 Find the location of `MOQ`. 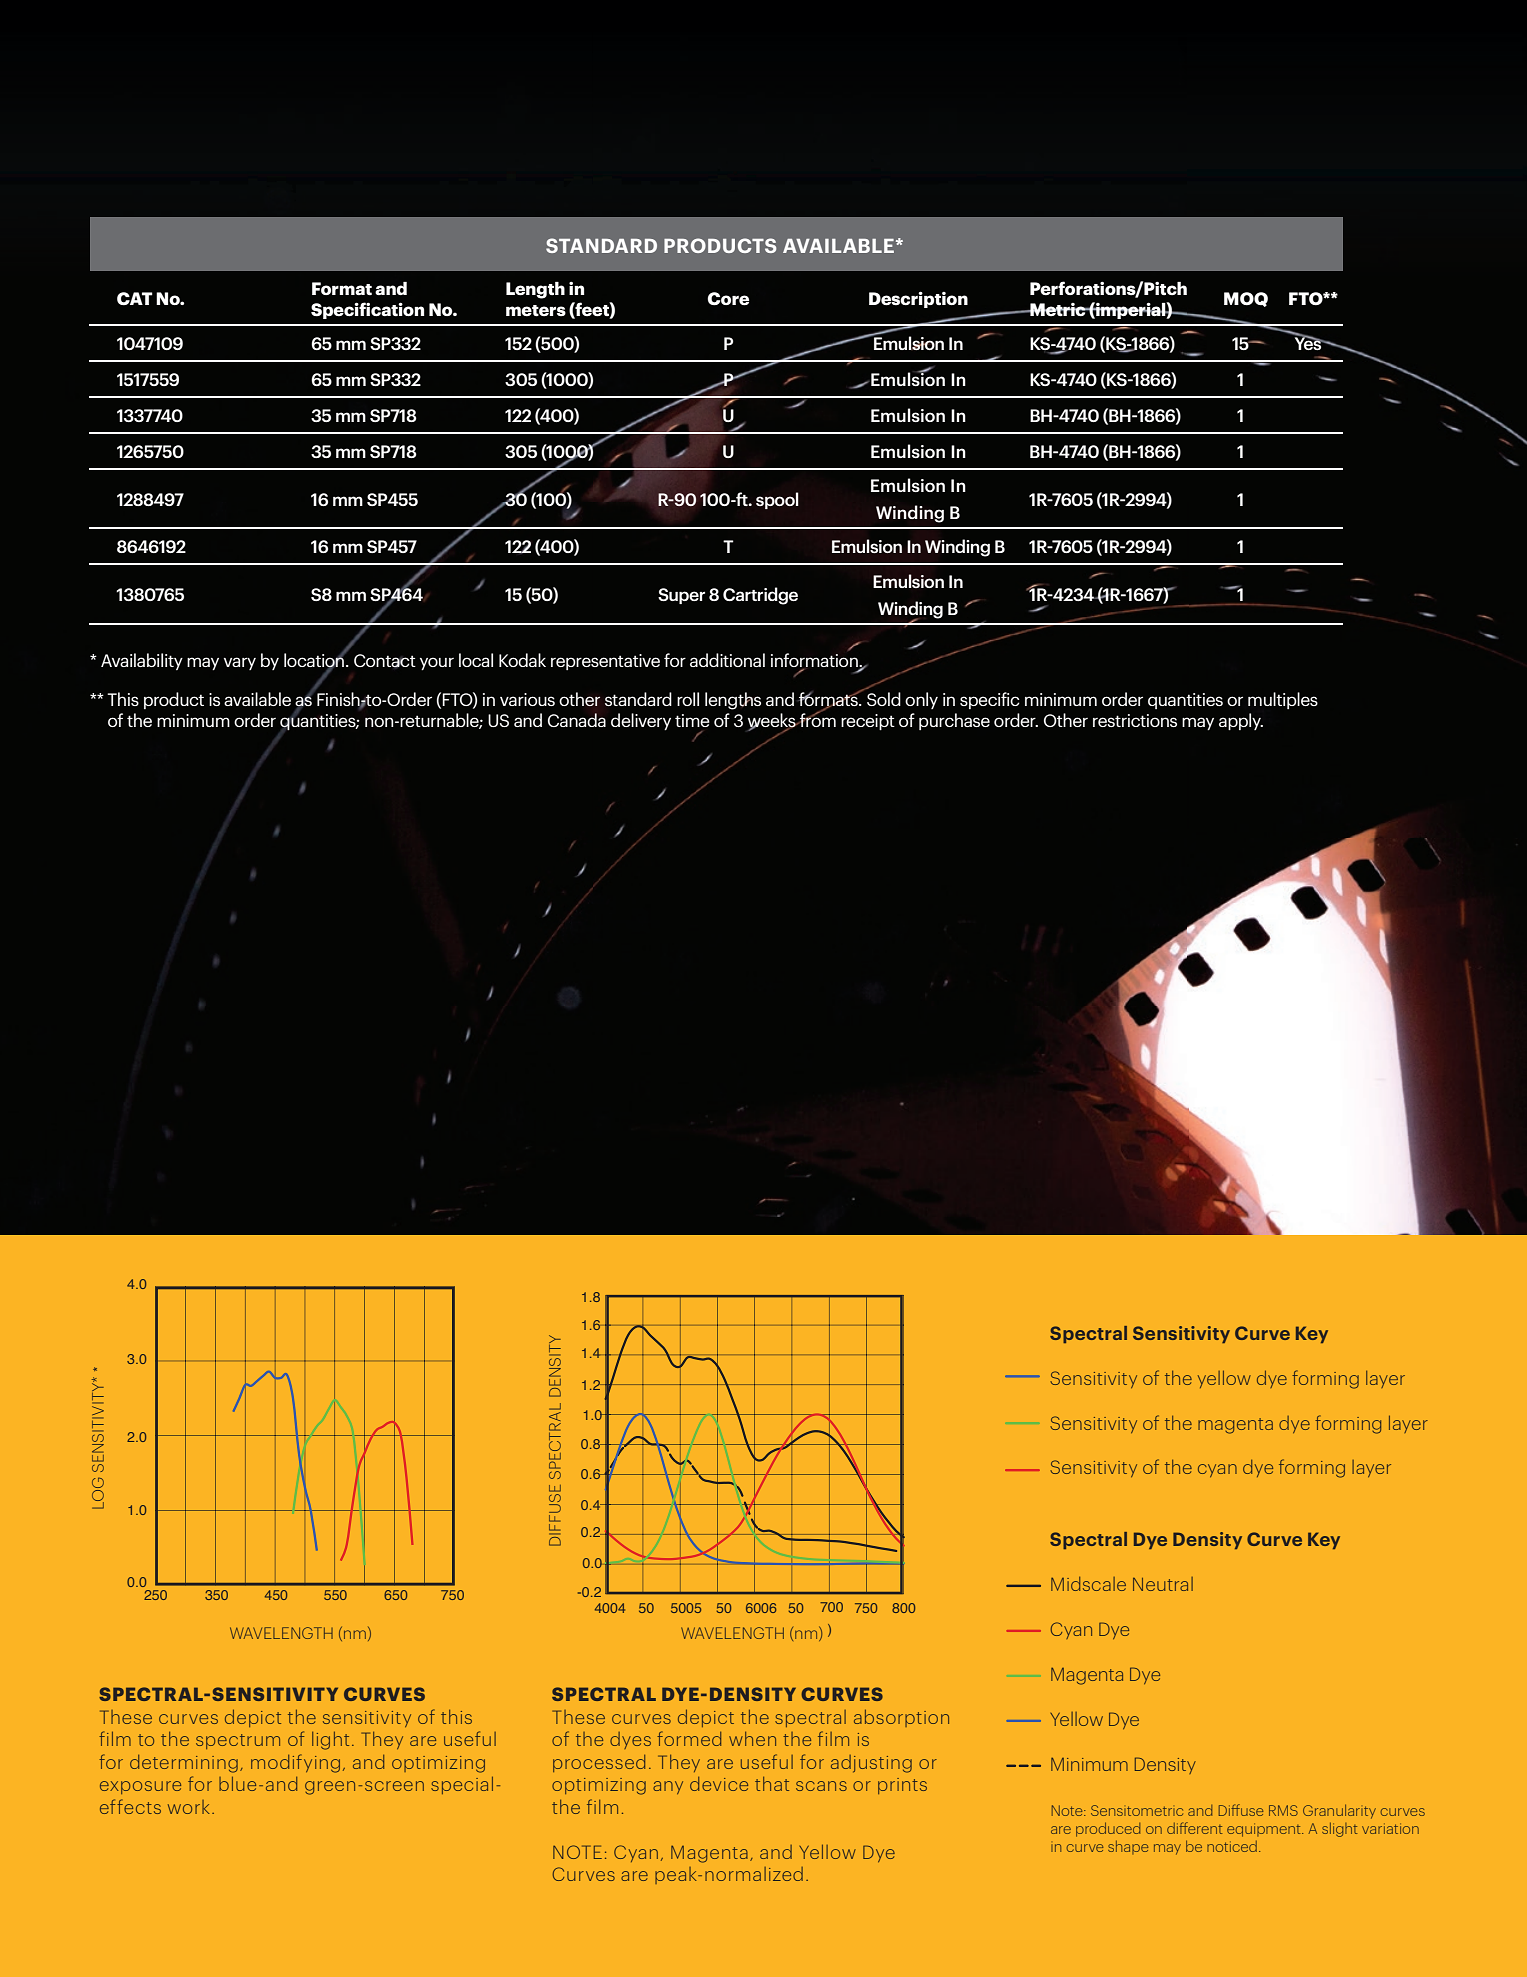

MOQ is located at coordinates (1246, 299).
